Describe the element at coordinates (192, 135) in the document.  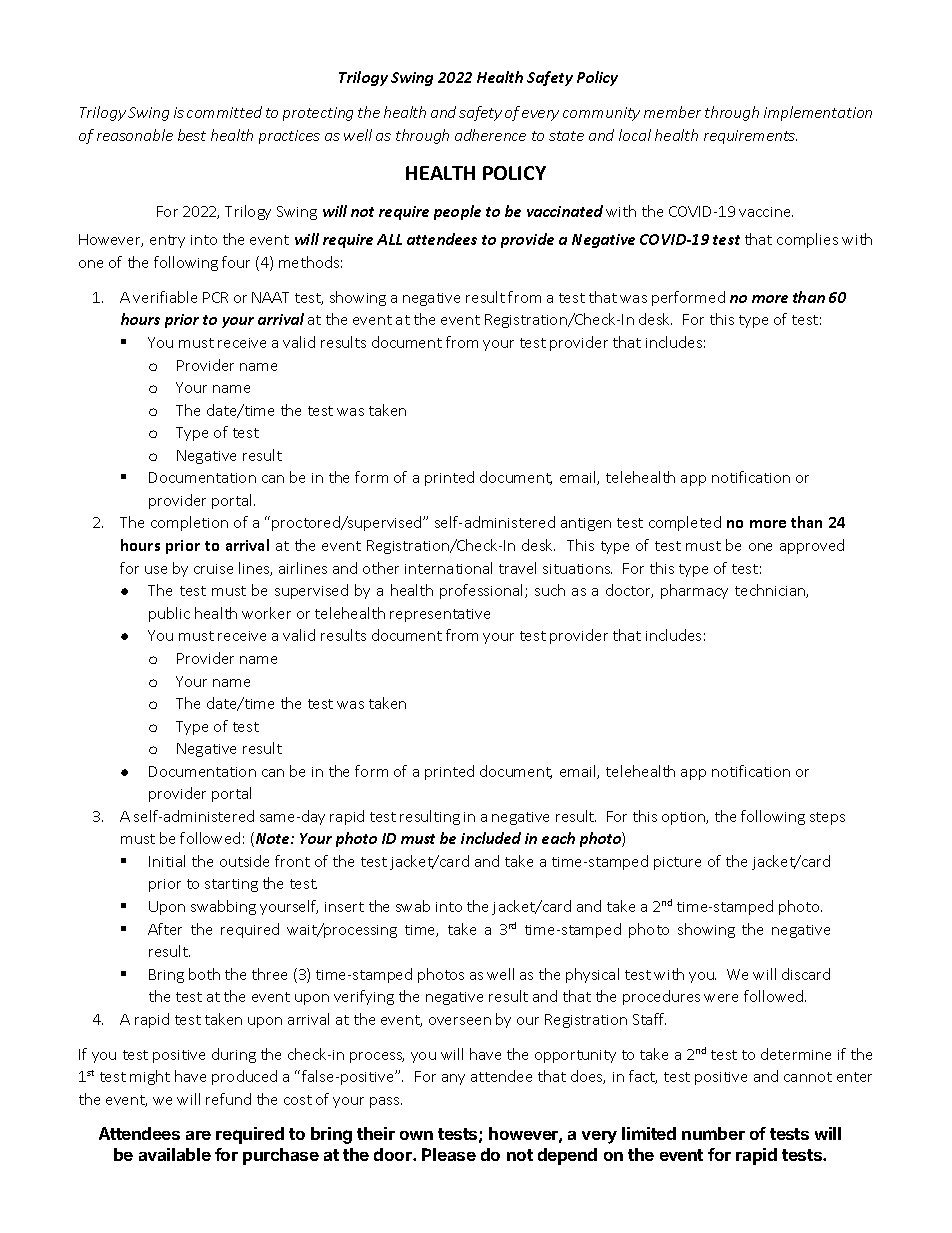
I see `best` at that location.
